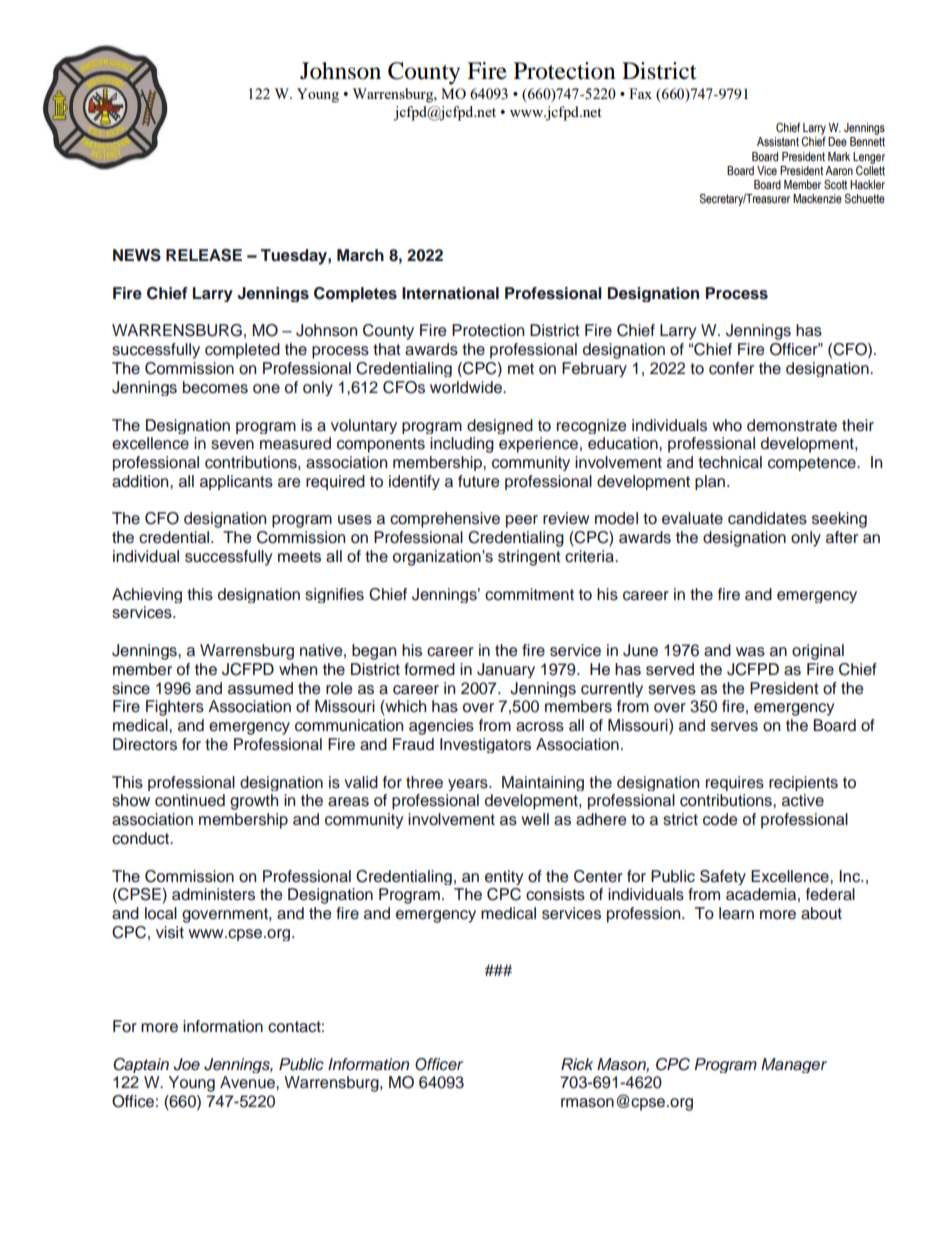 Image resolution: width=952 pixels, height=1233 pixels. Describe the element at coordinates (529, 594) in the screenshot. I see `commitment` at that location.
